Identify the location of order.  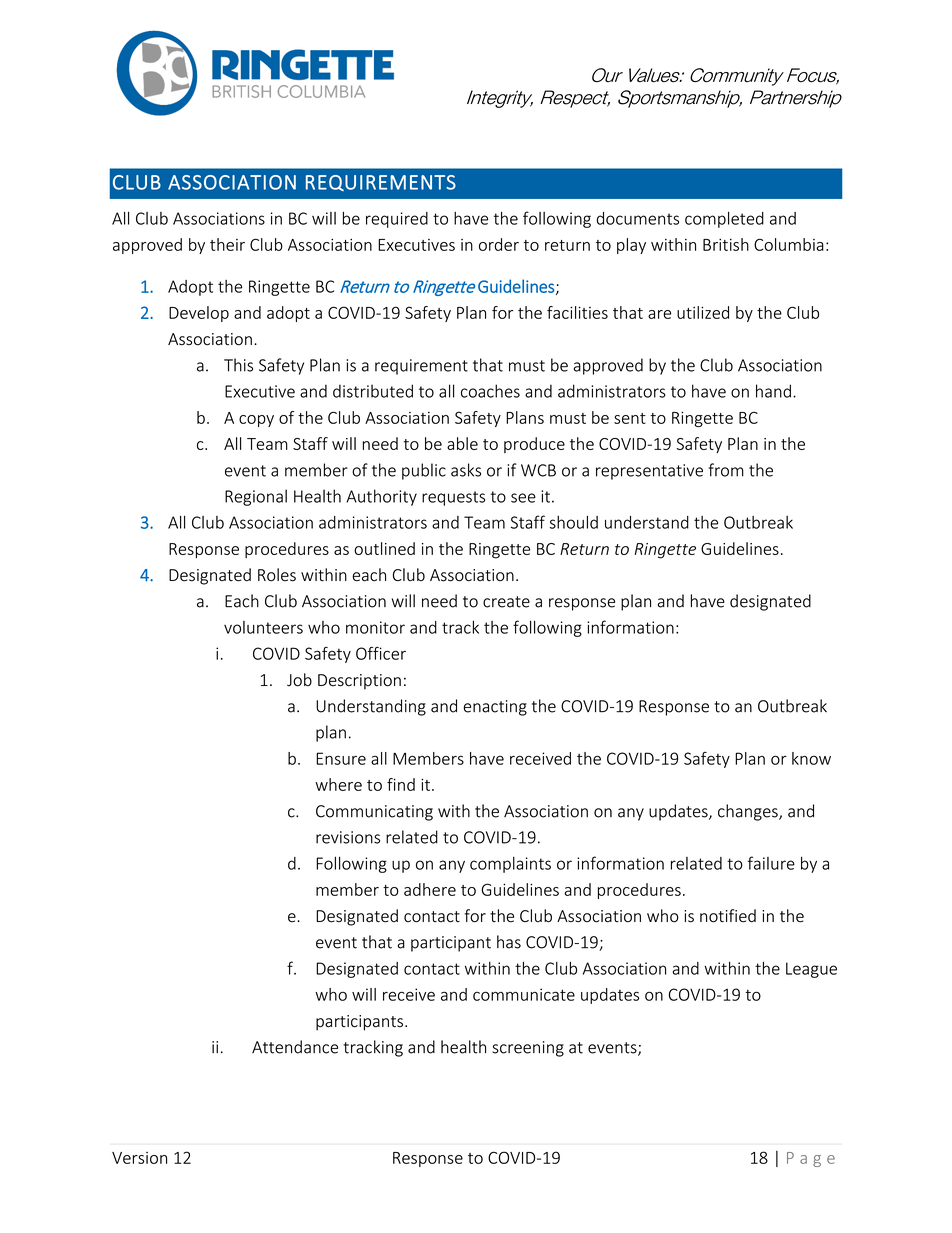
(499, 244).
